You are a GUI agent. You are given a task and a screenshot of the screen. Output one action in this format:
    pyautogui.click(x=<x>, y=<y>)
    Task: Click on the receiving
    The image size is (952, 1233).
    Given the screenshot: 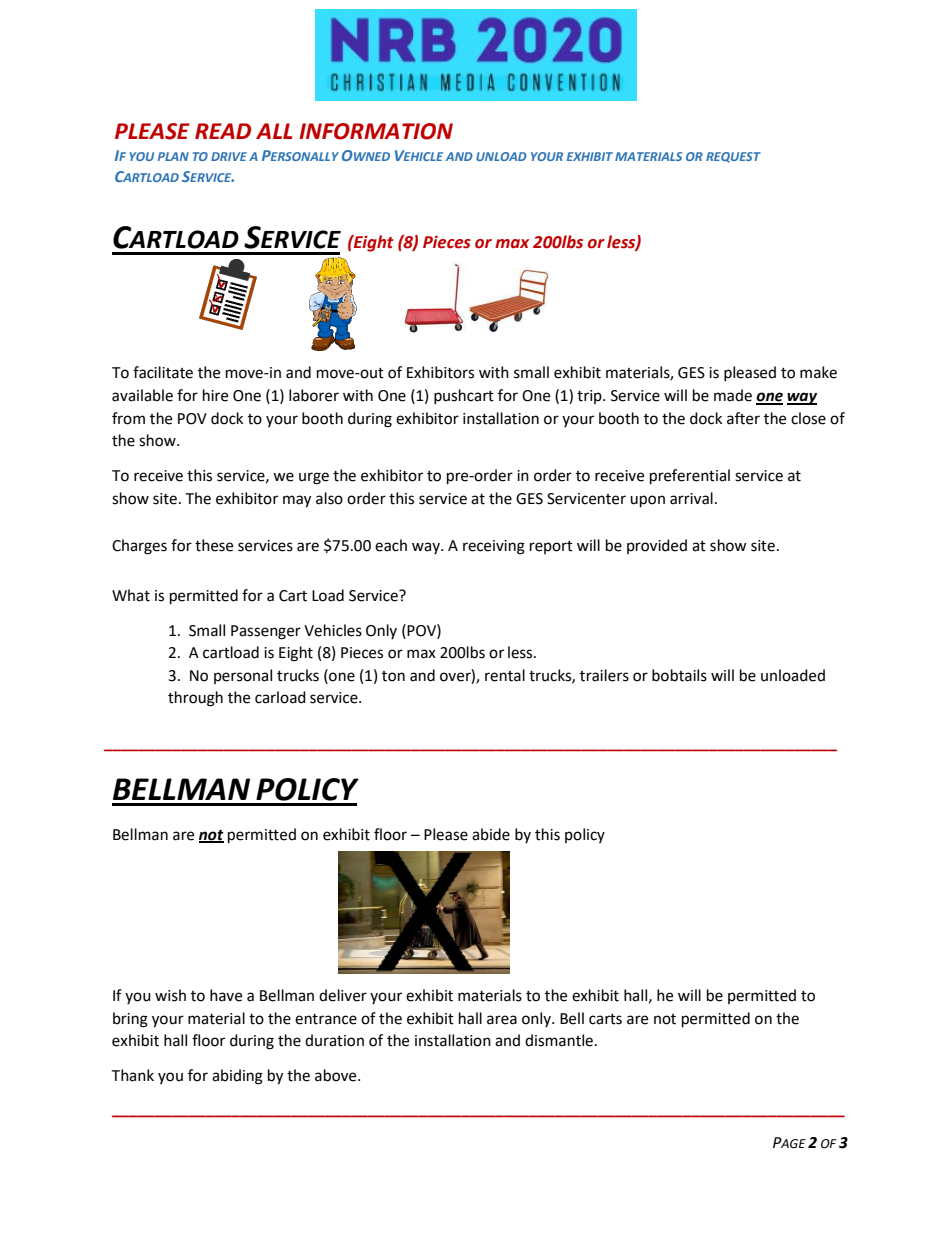 What is the action you would take?
    pyautogui.click(x=494, y=547)
